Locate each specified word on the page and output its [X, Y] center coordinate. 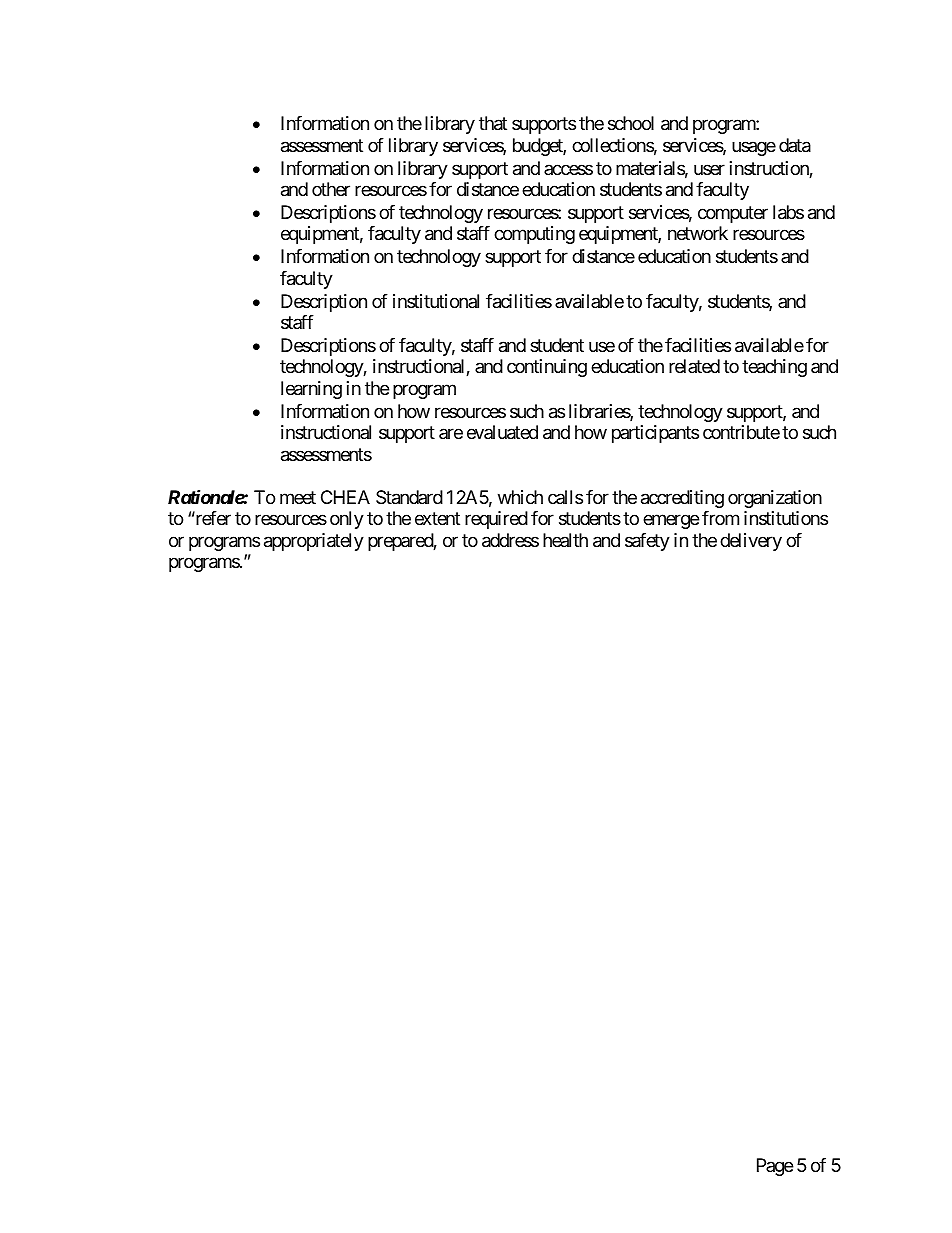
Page [775, 1167]
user [709, 169]
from [720, 518]
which [520, 497]
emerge [671, 521]
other [331, 189]
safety [647, 542]
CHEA [345, 497]
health [565, 540]
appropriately [314, 542]
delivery [751, 542]
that [493, 123]
